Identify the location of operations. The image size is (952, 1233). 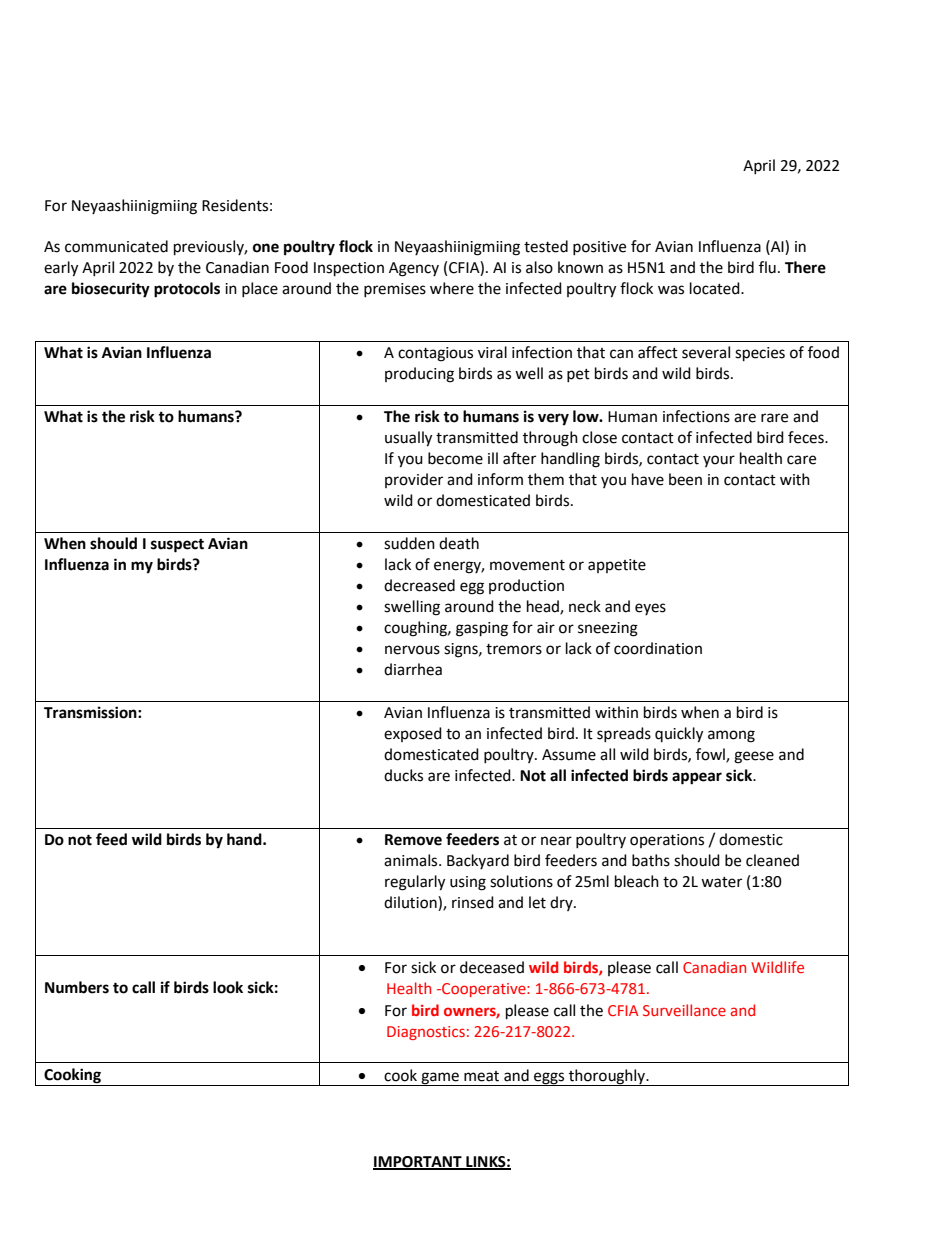
(667, 841).
